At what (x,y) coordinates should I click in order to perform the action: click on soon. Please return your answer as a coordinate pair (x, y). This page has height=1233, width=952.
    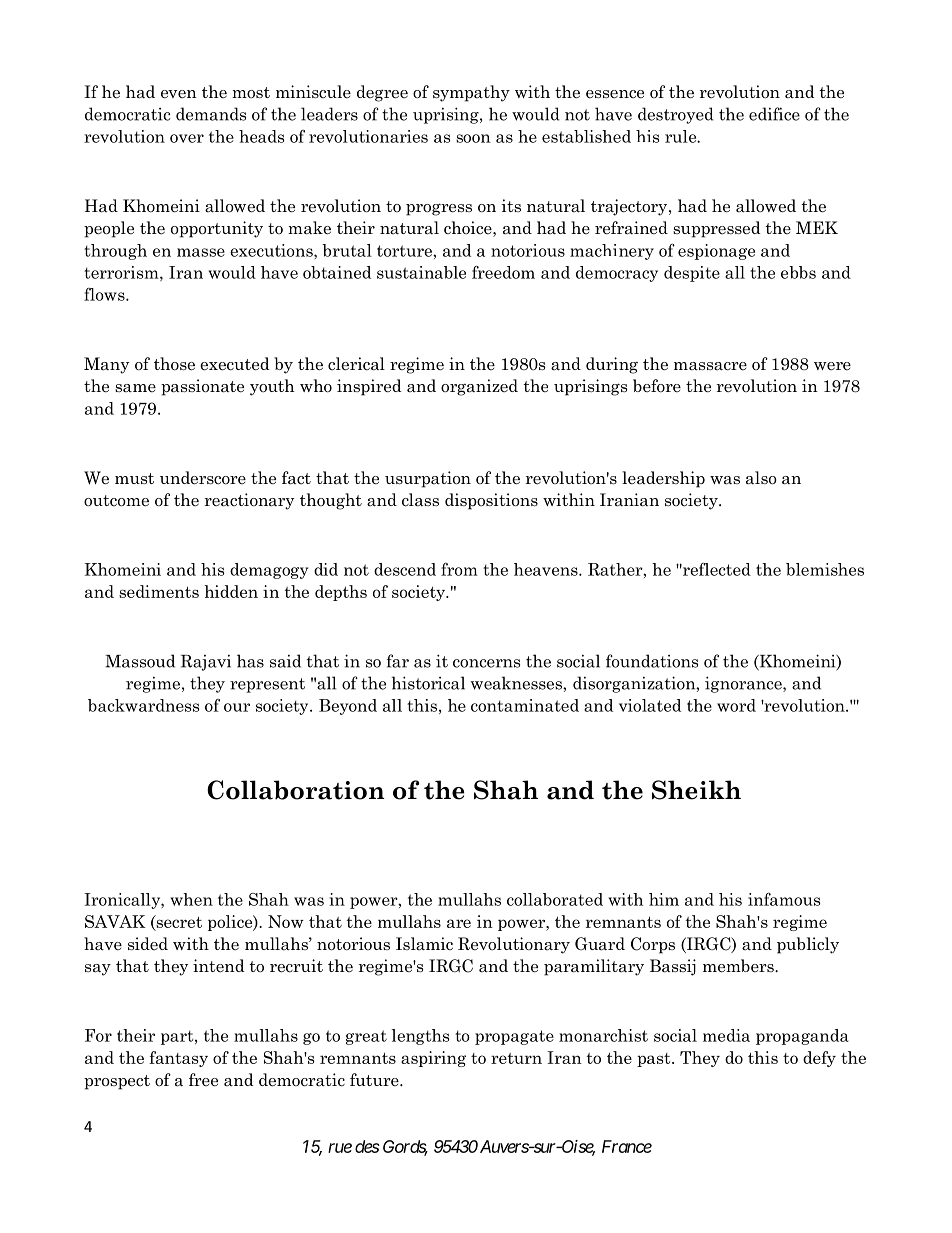
    Looking at the image, I should click on (473, 138).
